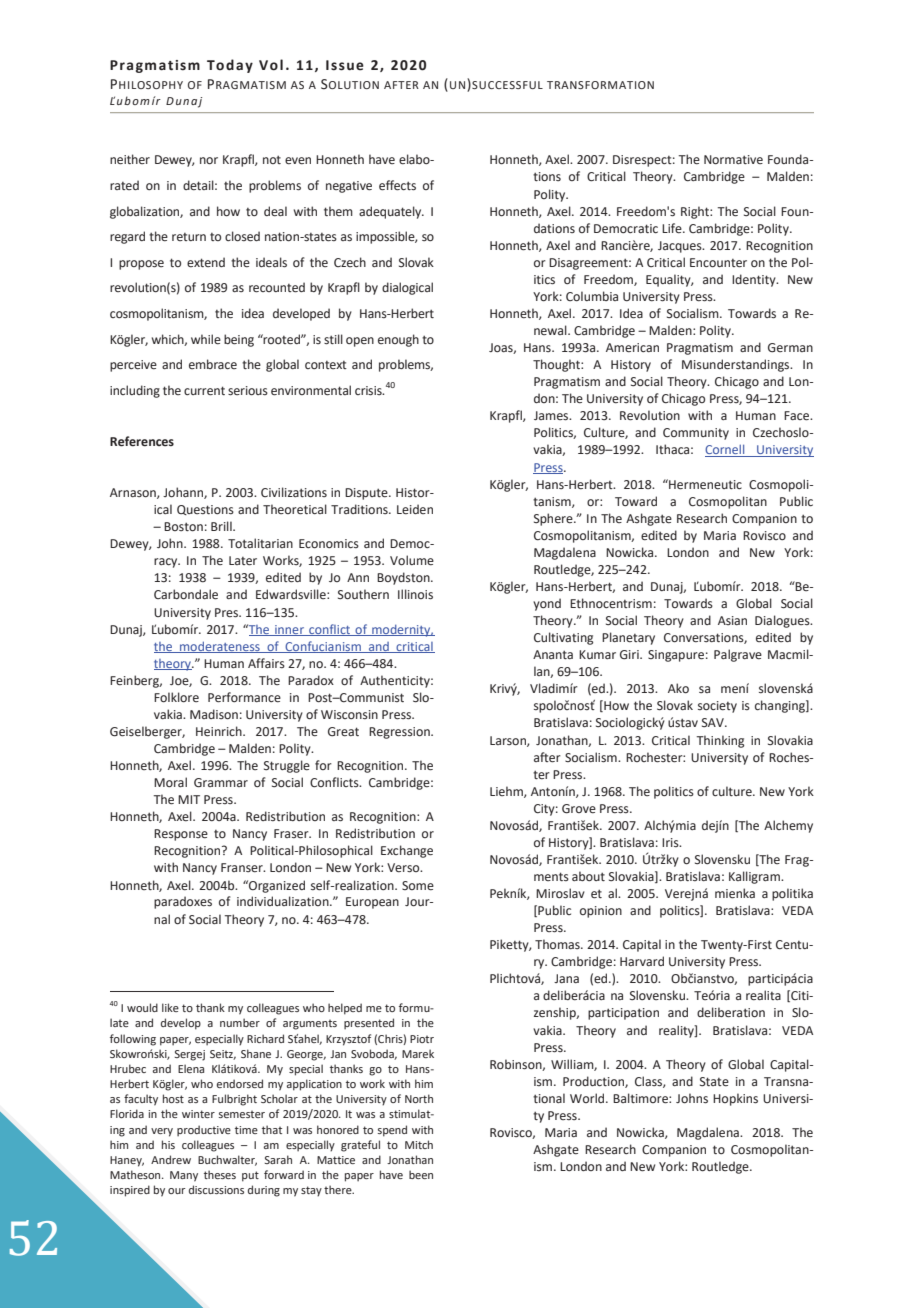  What do you see at coordinates (220, 1174) in the screenshot?
I see `theses` at bounding box center [220, 1174].
